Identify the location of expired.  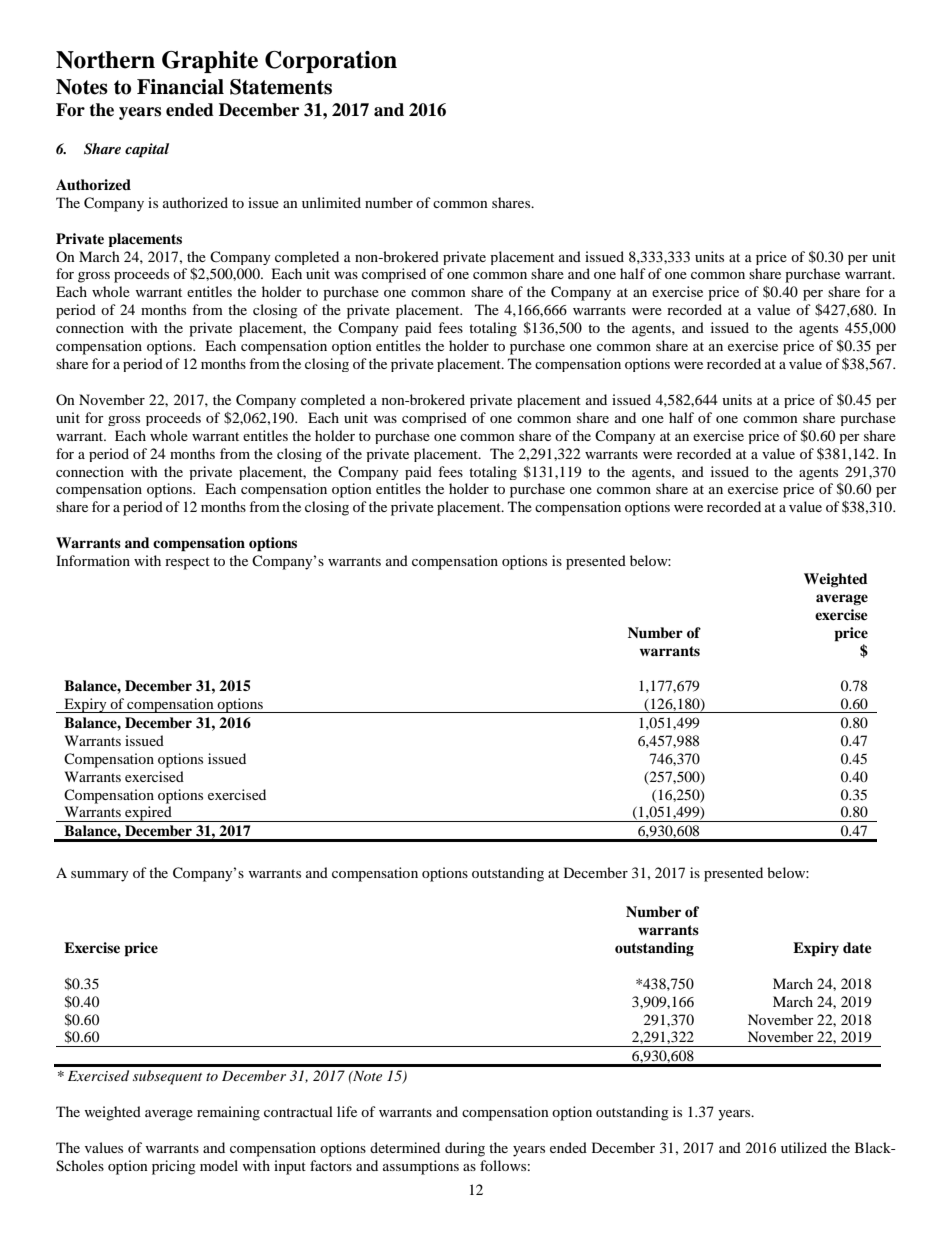
(148, 814).
